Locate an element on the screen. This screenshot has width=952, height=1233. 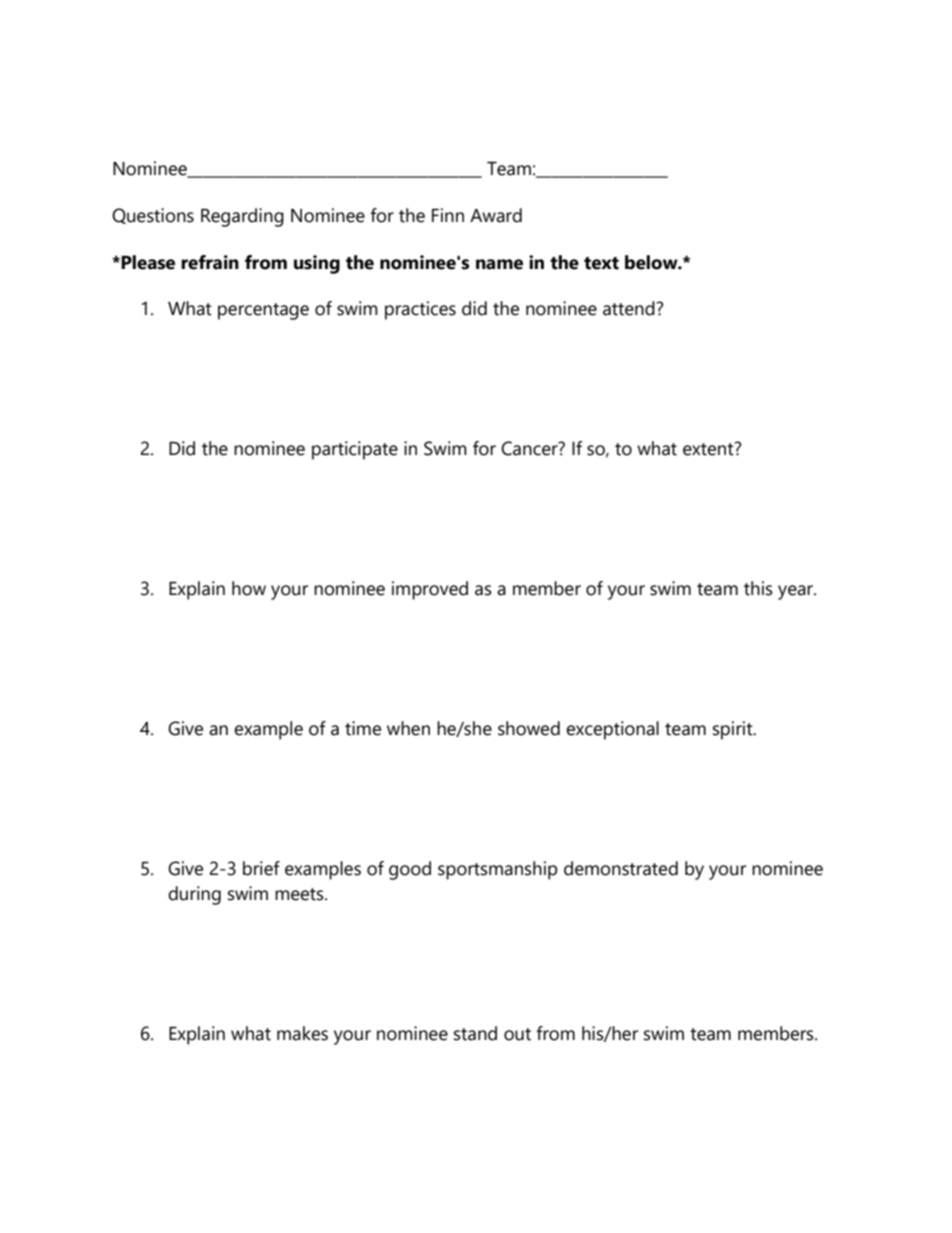
text is located at coordinates (601, 263).
